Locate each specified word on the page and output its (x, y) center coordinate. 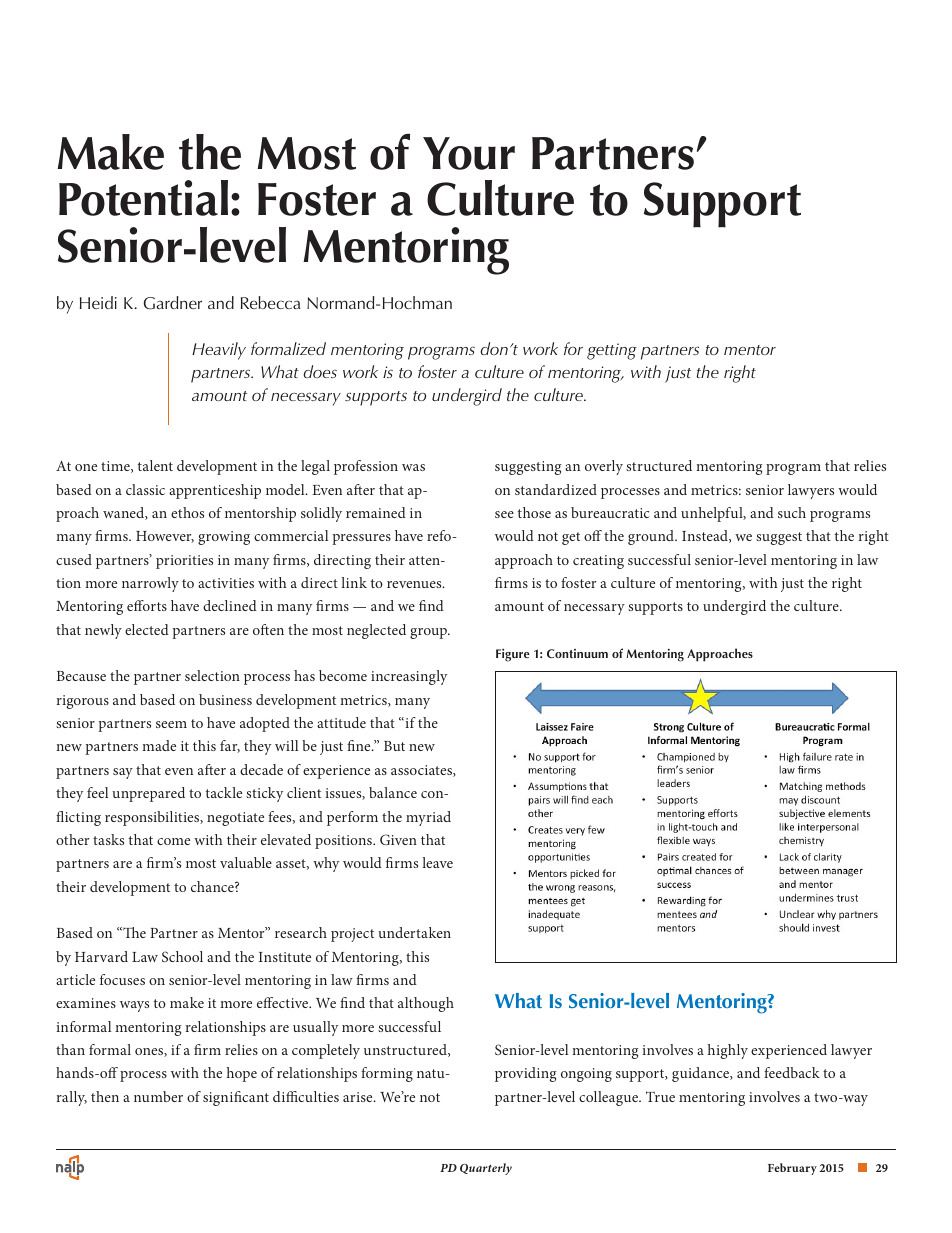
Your (469, 153)
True (660, 1096)
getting (612, 351)
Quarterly (486, 1169)
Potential (143, 198)
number (158, 1096)
